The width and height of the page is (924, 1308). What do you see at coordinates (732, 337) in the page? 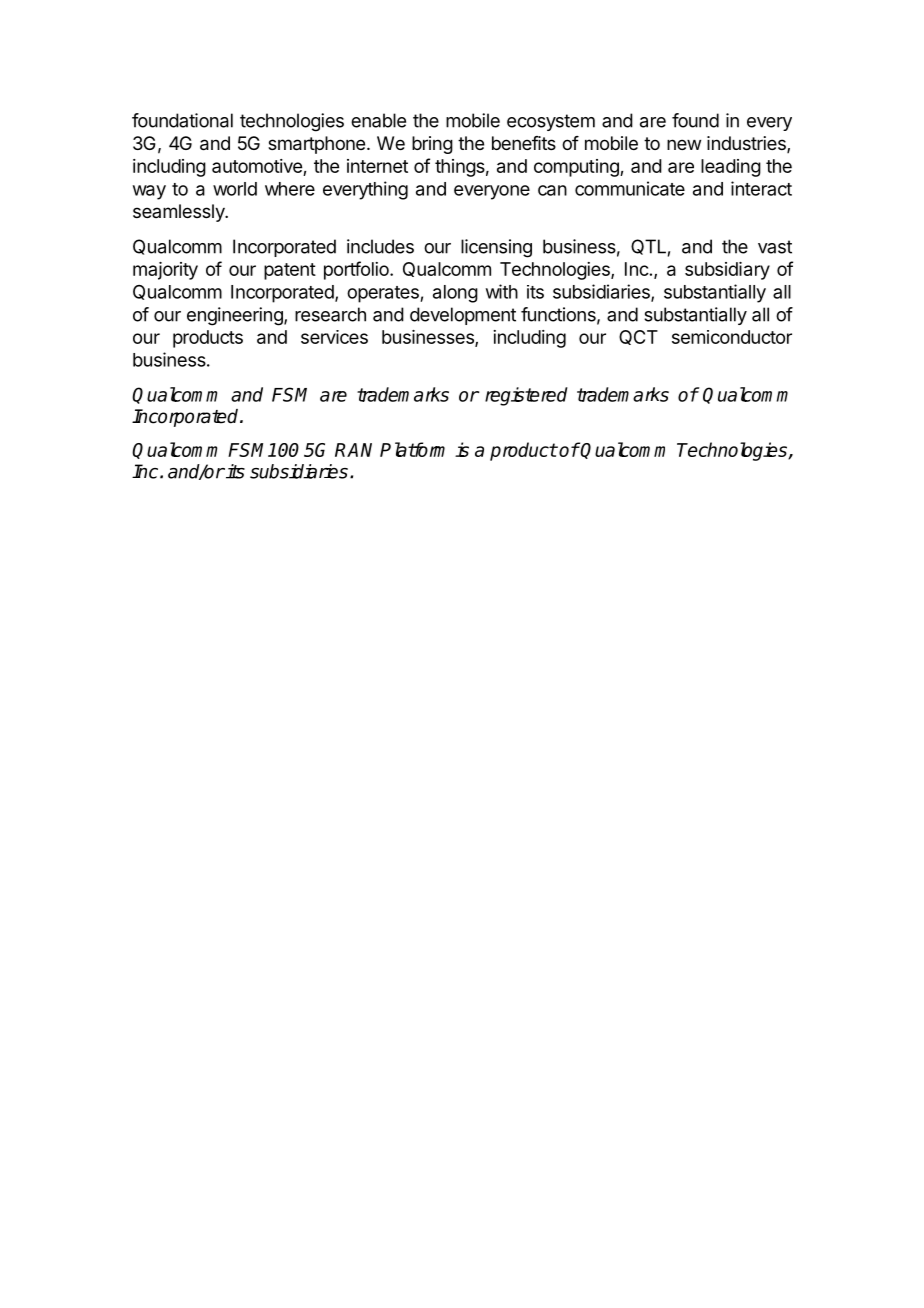
I see `semiconductor` at bounding box center [732, 337].
